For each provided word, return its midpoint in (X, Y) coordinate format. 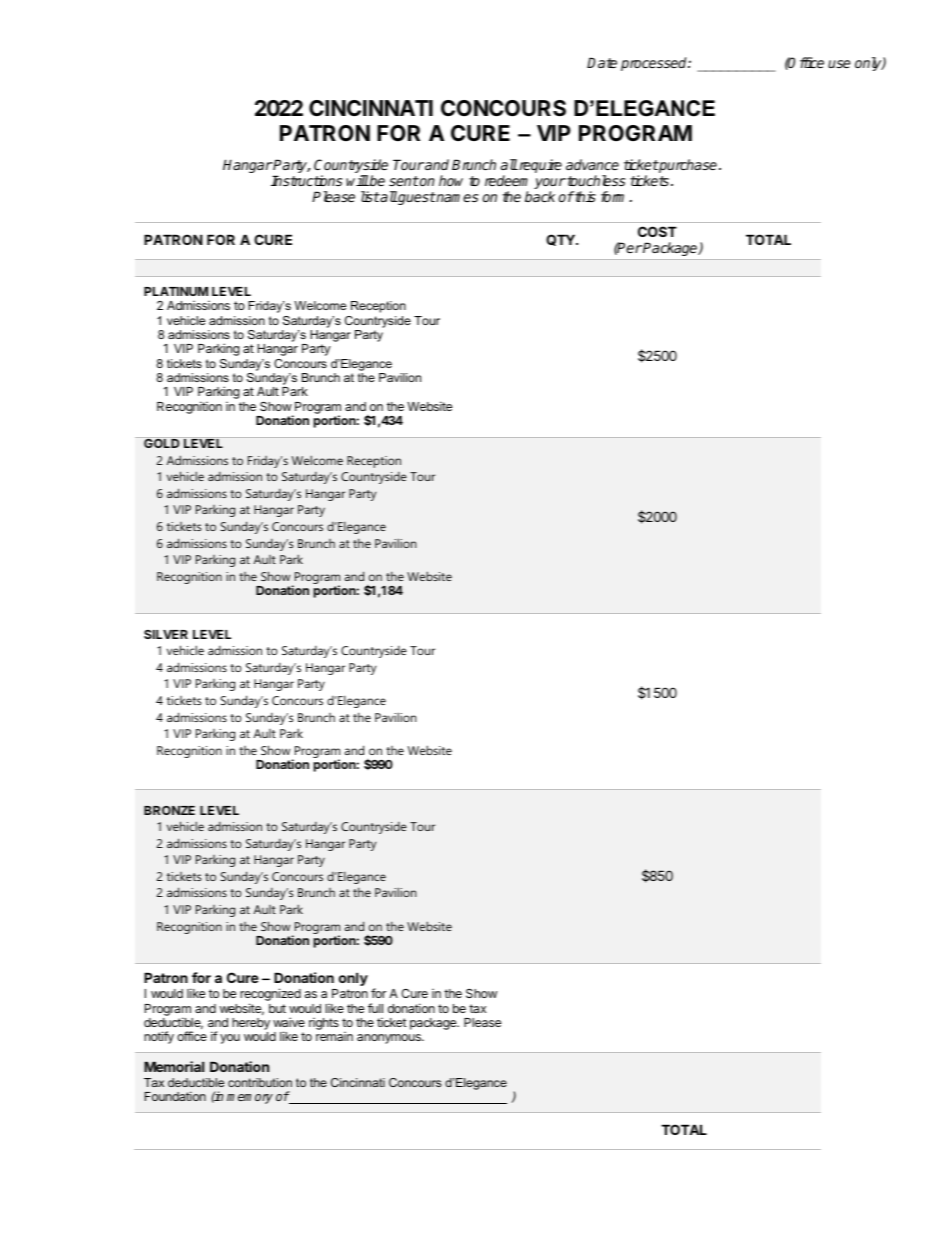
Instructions (306, 180)
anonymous (390, 1039)
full (375, 1008)
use (839, 64)
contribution (260, 1082)
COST (657, 231)
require (539, 166)
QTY (561, 240)
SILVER (166, 634)
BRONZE (169, 810)
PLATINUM (176, 291)
